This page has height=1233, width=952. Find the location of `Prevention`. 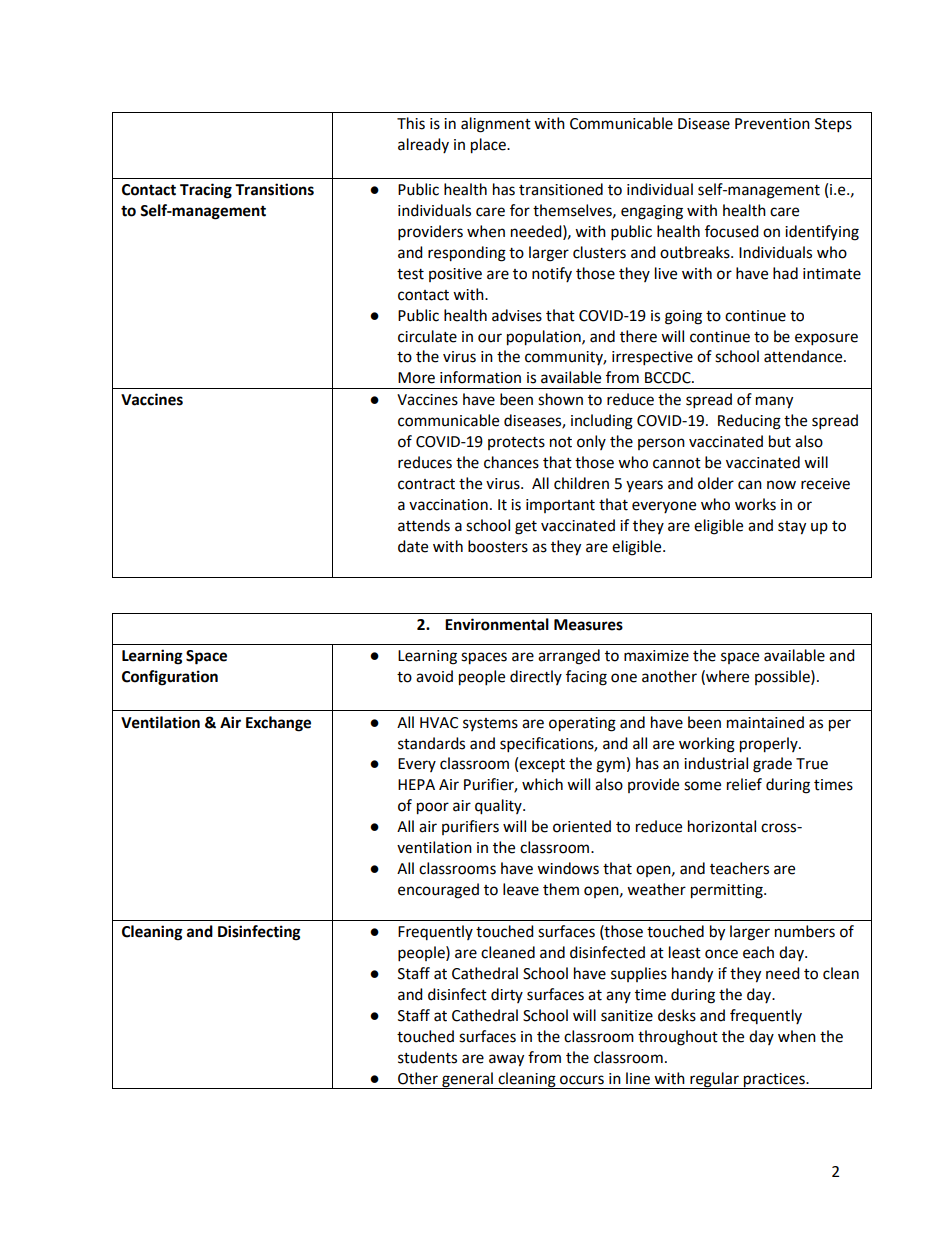

Prevention is located at coordinates (772, 124).
